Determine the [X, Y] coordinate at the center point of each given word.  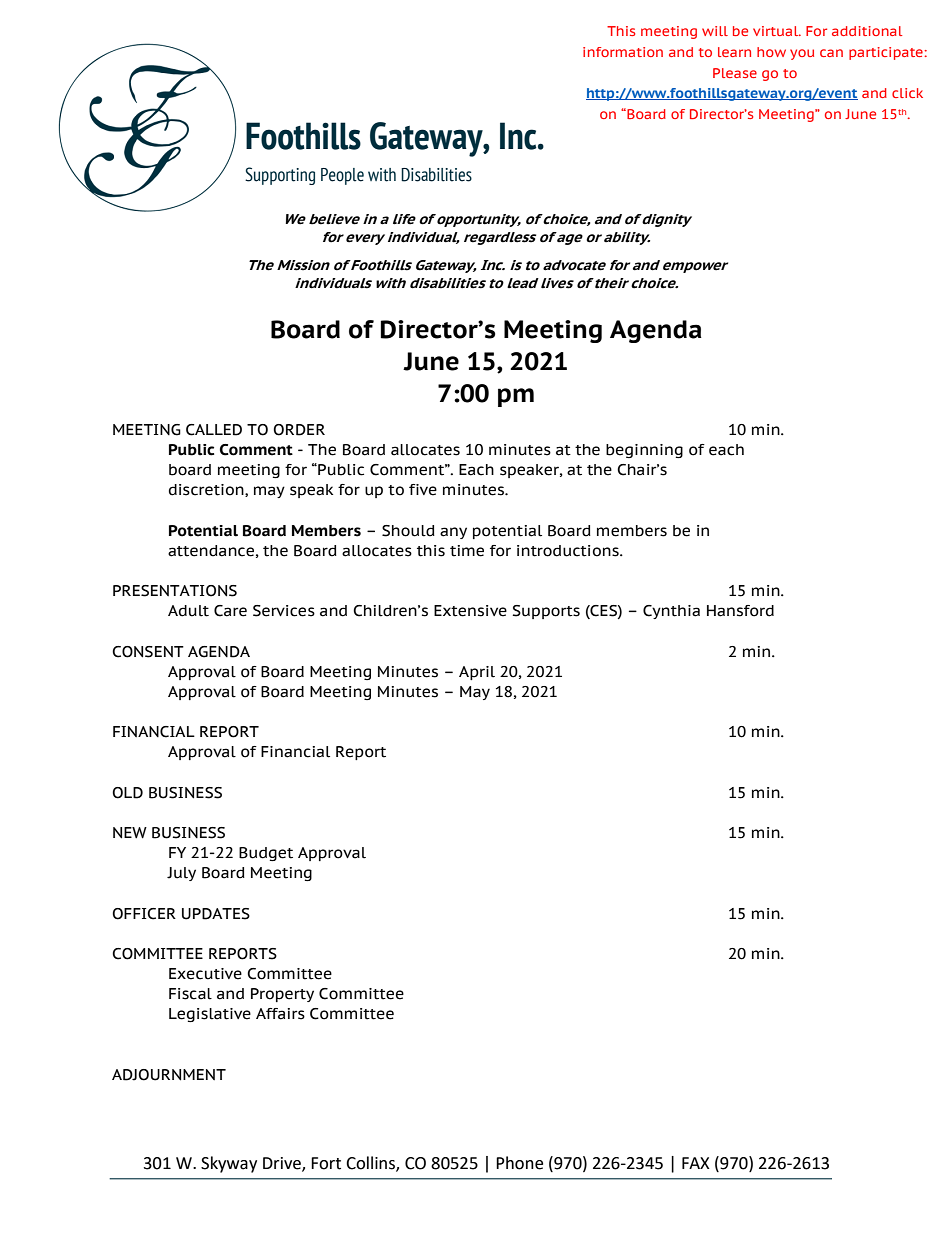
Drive [283, 1164]
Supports [546, 612]
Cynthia [671, 612]
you [802, 54]
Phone [519, 1163]
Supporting [280, 176]
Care [230, 611]
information [623, 52]
